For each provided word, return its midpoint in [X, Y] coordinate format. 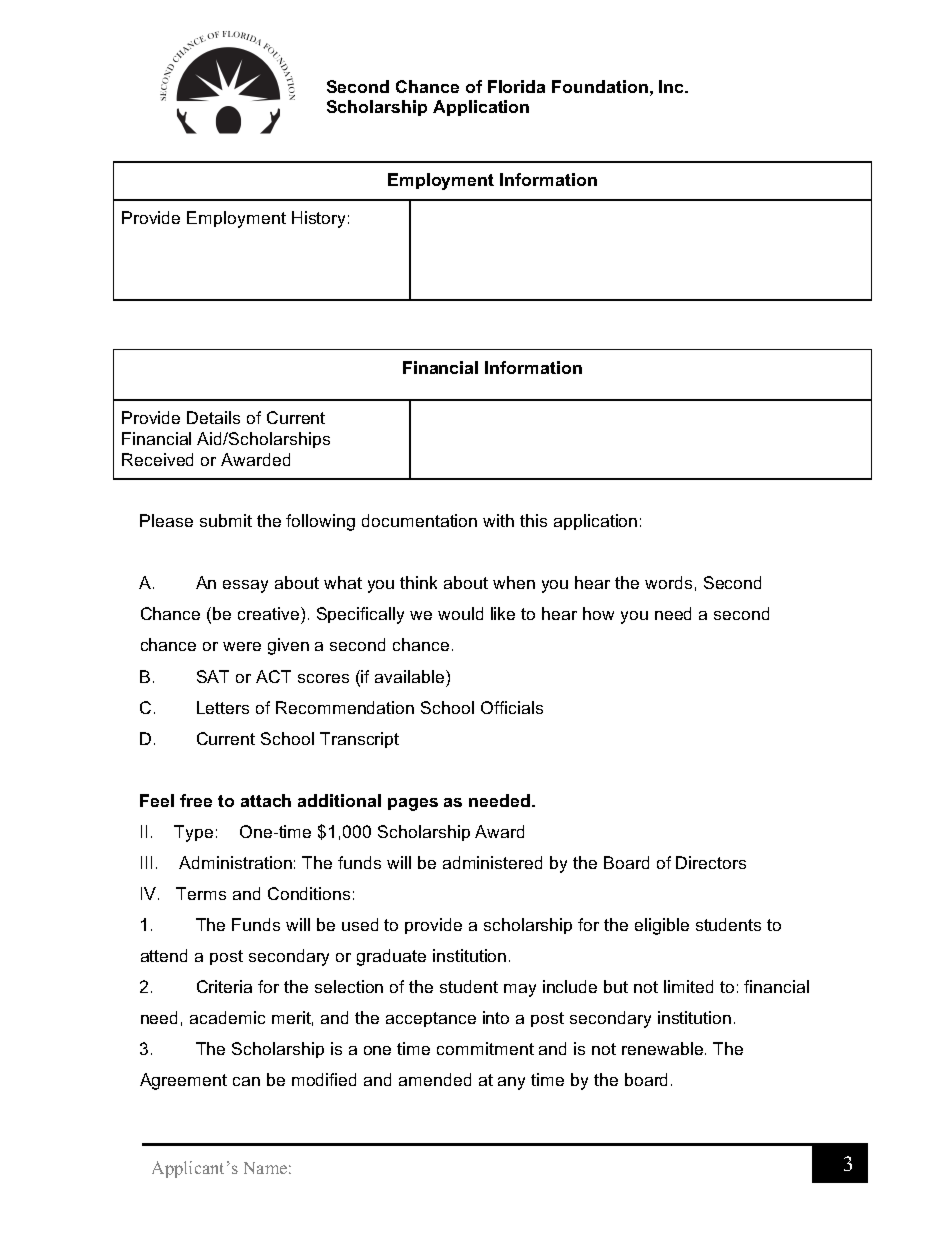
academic [227, 1017]
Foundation [600, 86]
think [418, 582]
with [498, 520]
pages [413, 804]
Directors [711, 862]
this [533, 520]
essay [245, 586]
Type [193, 833]
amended [435, 1079]
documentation [419, 520]
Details [213, 417]
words [668, 582]
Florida [516, 86]
